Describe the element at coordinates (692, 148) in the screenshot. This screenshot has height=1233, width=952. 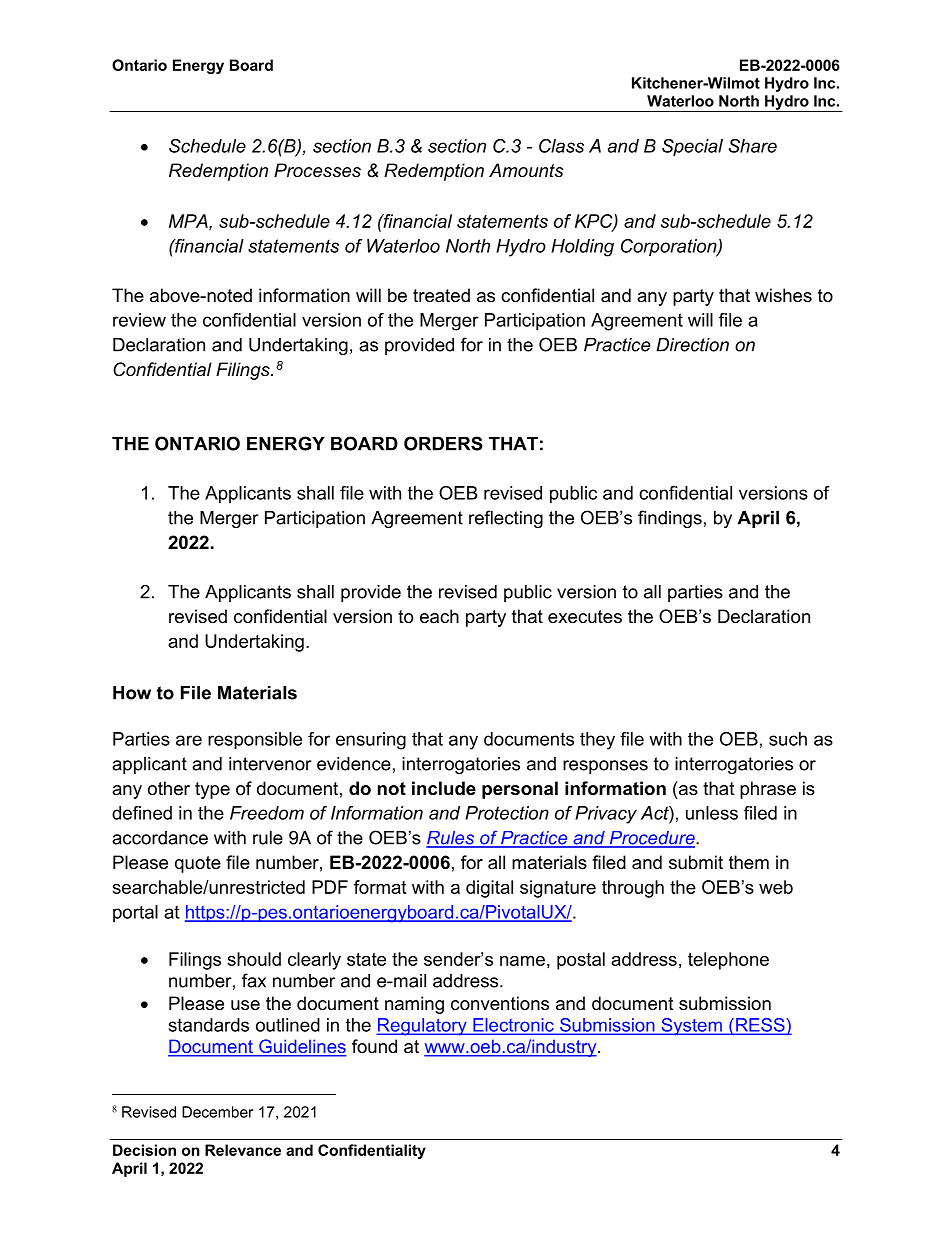
I see `Special` at that location.
